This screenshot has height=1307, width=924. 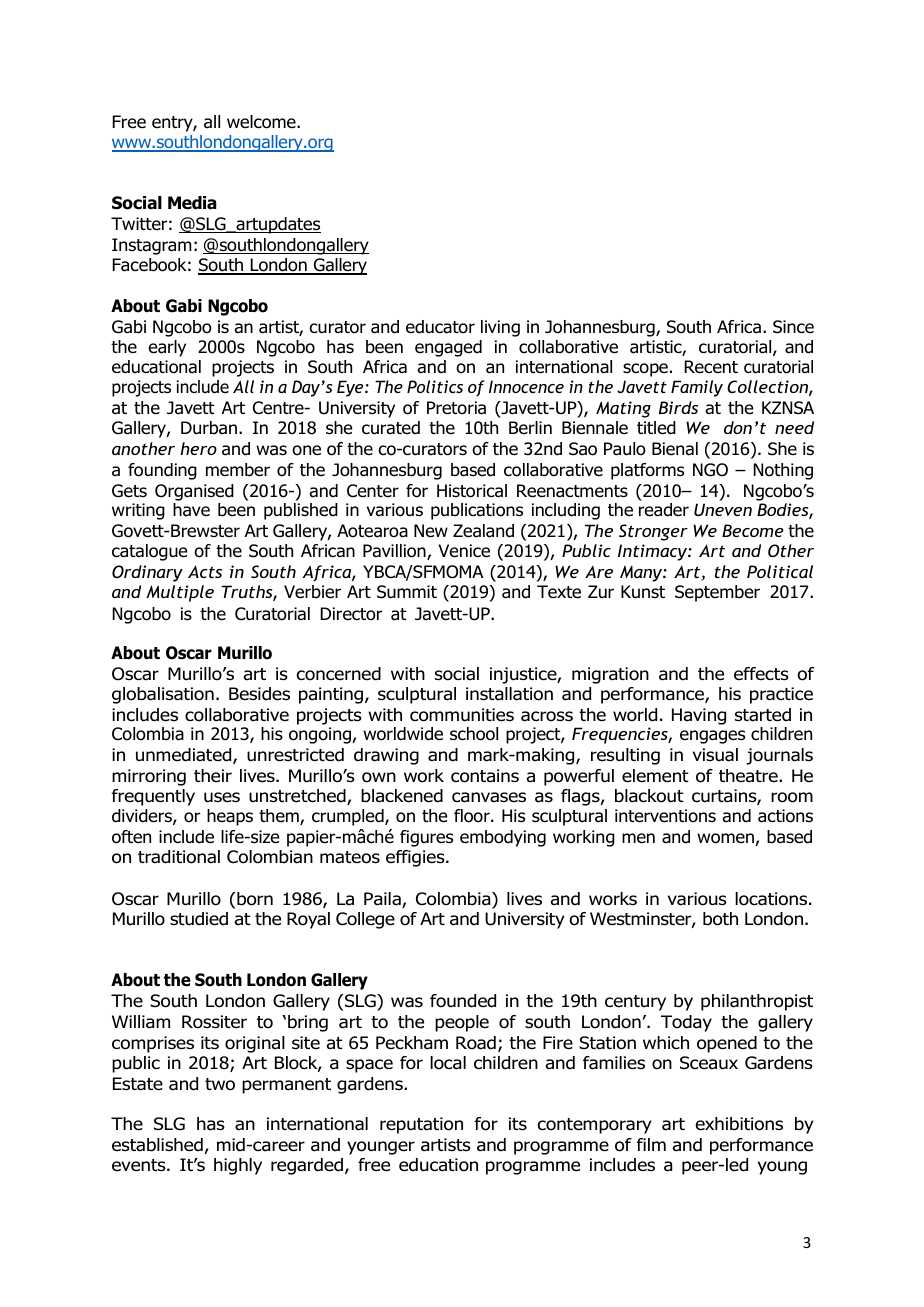 I want to click on effects, so click(x=761, y=674).
